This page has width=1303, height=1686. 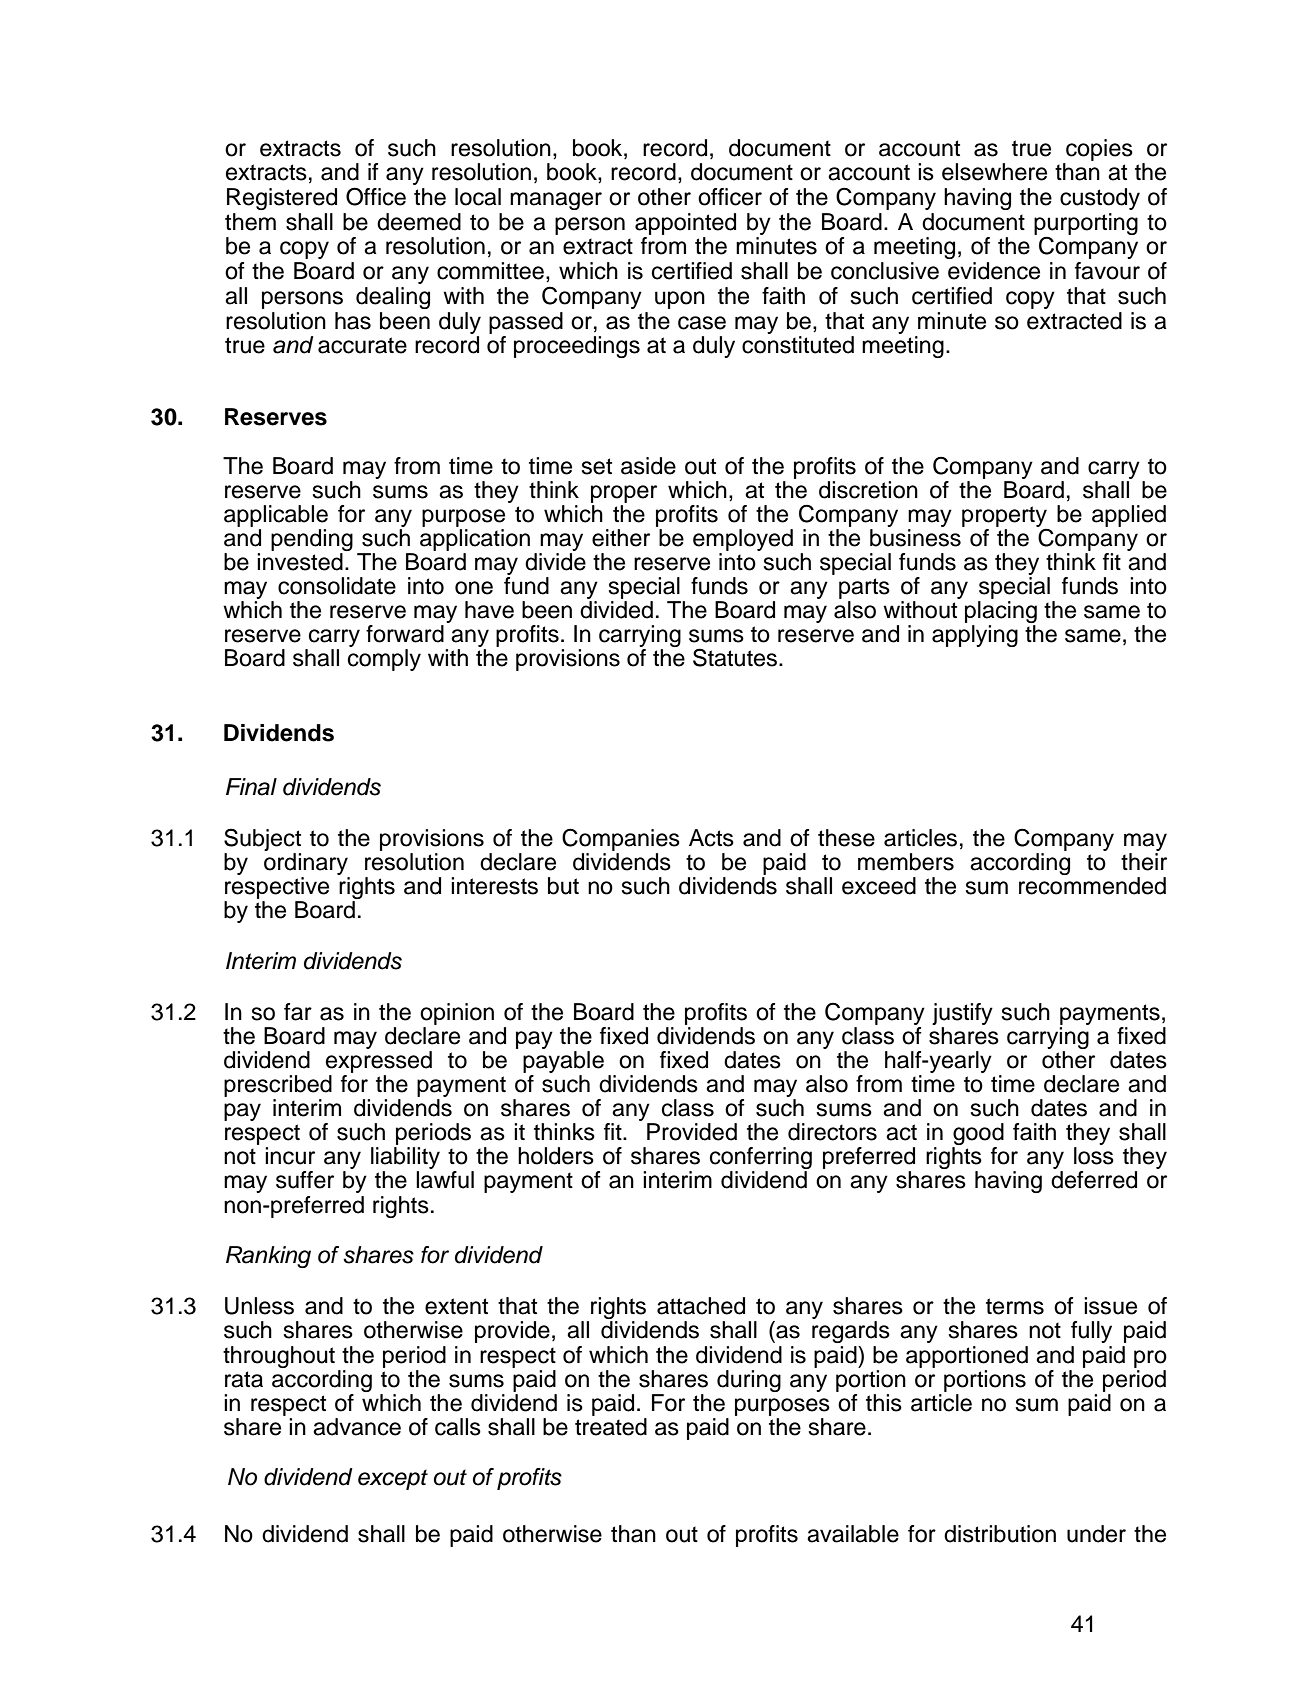 What do you see at coordinates (306, 864) in the page?
I see `ordinary` at bounding box center [306, 864].
